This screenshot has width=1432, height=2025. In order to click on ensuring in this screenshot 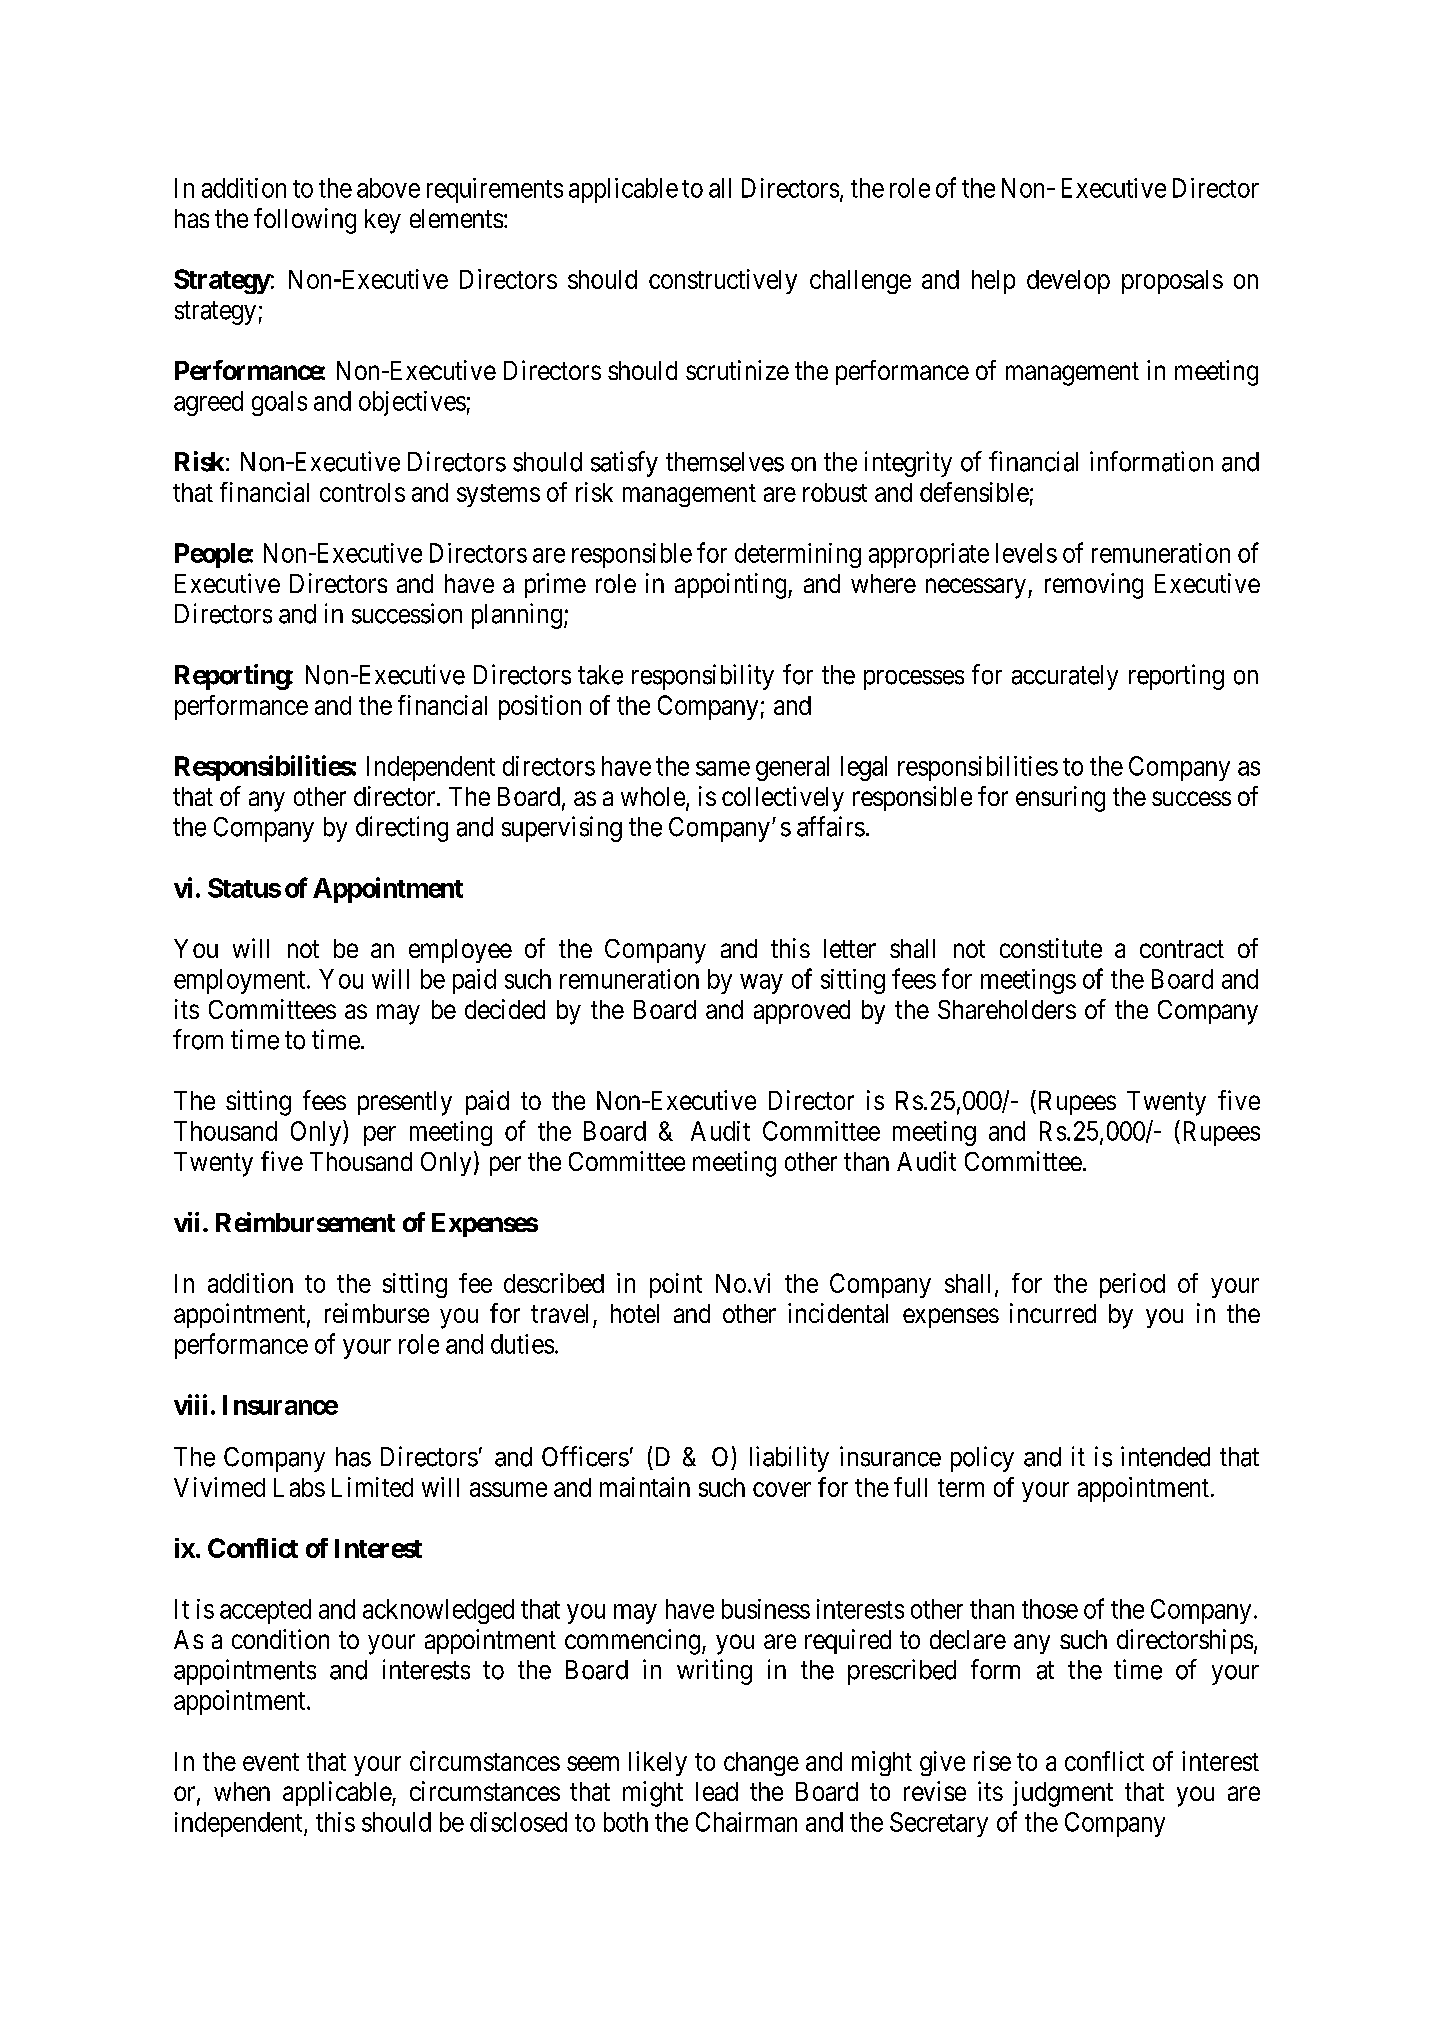, I will do `click(1060, 799)`.
